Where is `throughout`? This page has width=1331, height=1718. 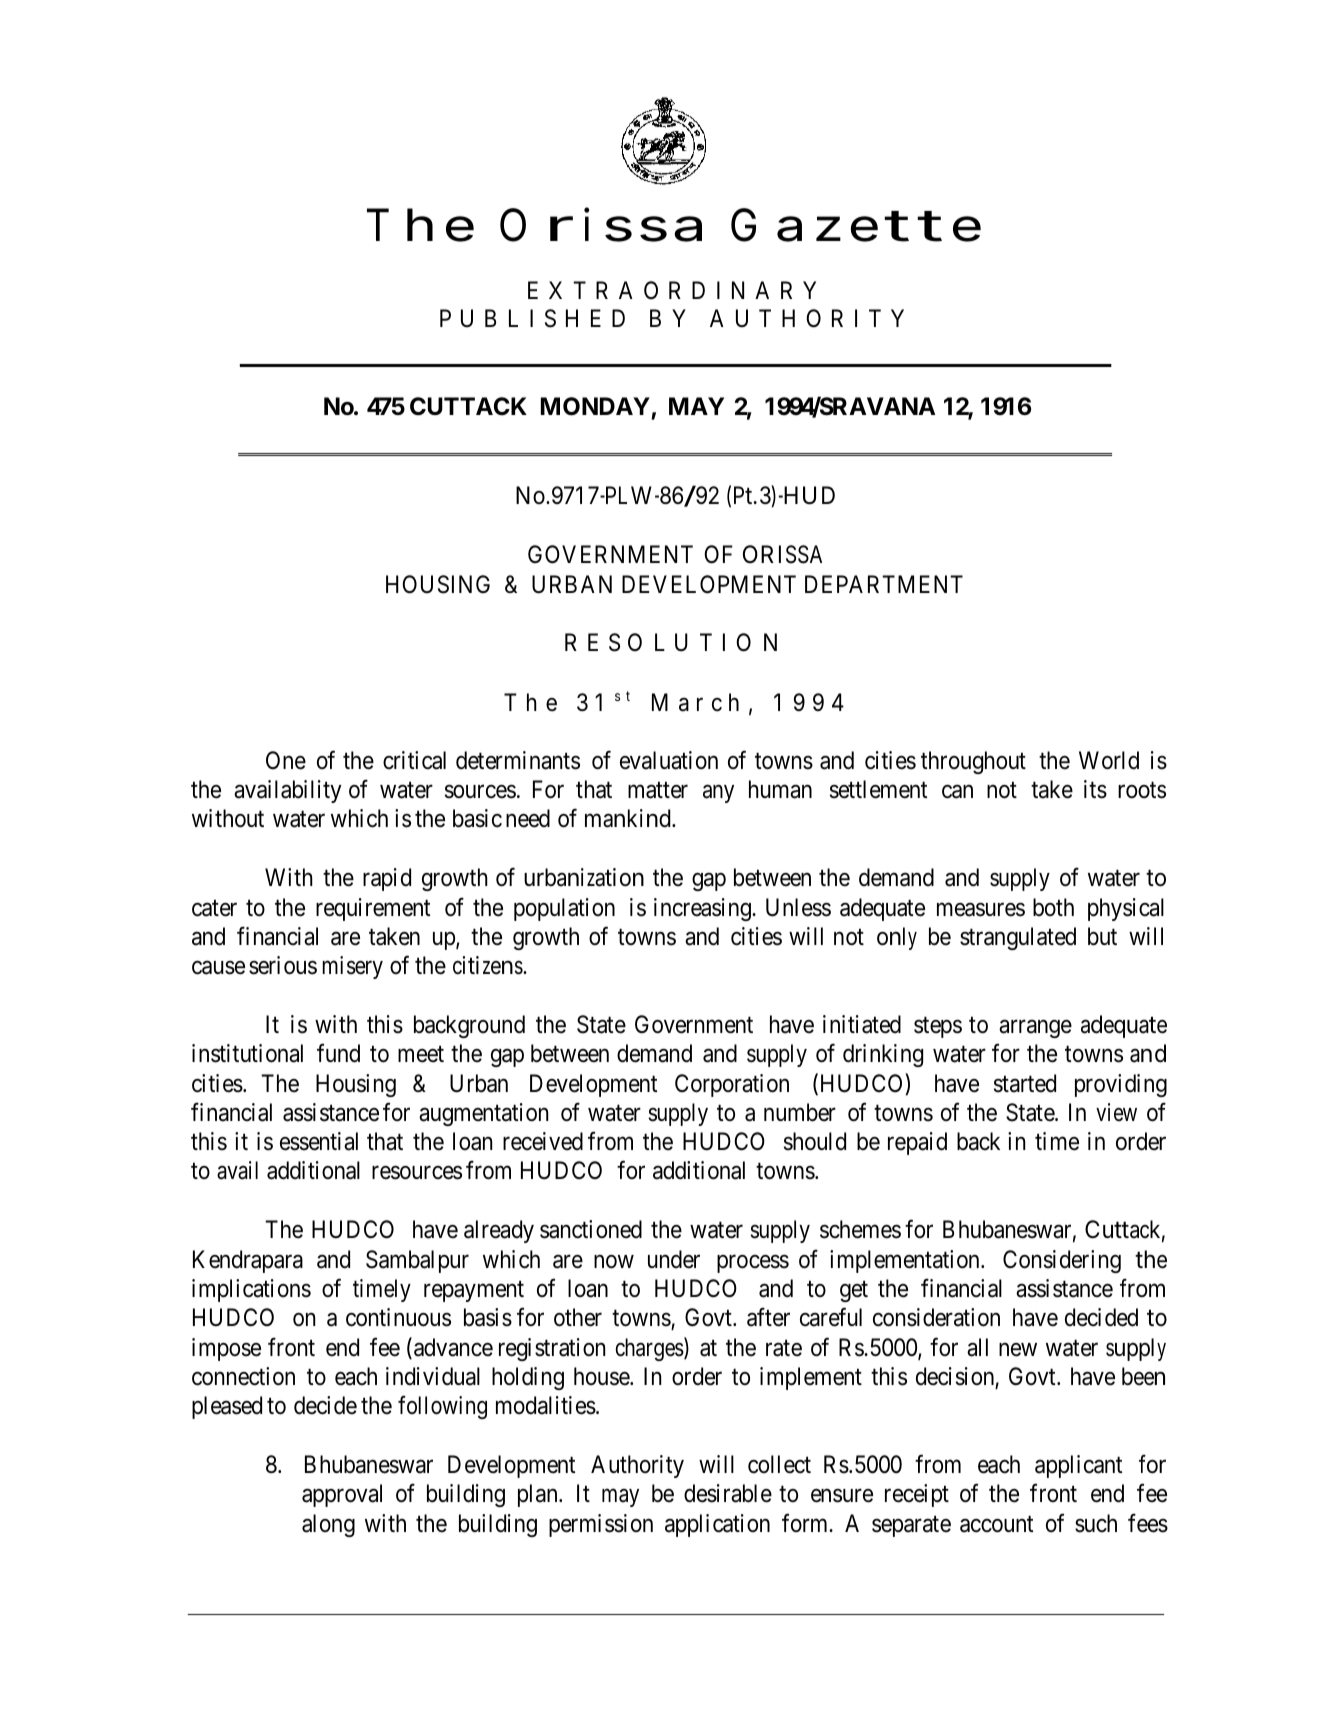 throughout is located at coordinates (973, 762).
